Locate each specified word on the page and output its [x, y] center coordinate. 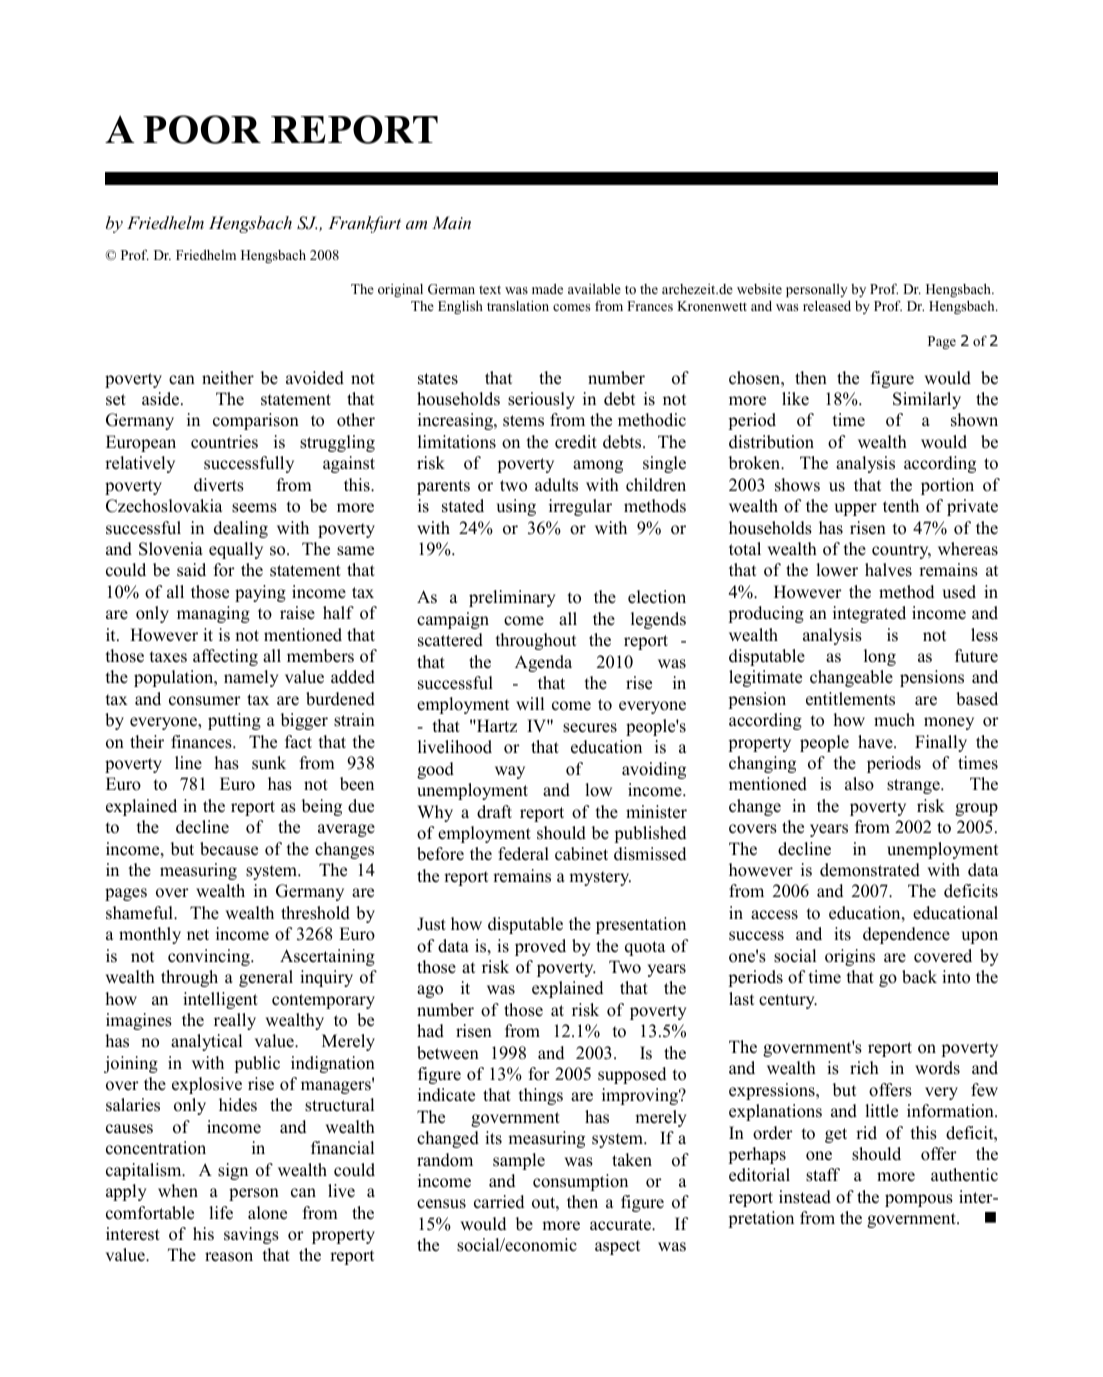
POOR [202, 129]
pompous [919, 1200]
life [221, 1213]
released [827, 305]
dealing [241, 529]
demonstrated [870, 870]
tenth [901, 506]
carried [499, 1202]
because [229, 849]
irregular [580, 507]
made [547, 288]
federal [523, 854]
